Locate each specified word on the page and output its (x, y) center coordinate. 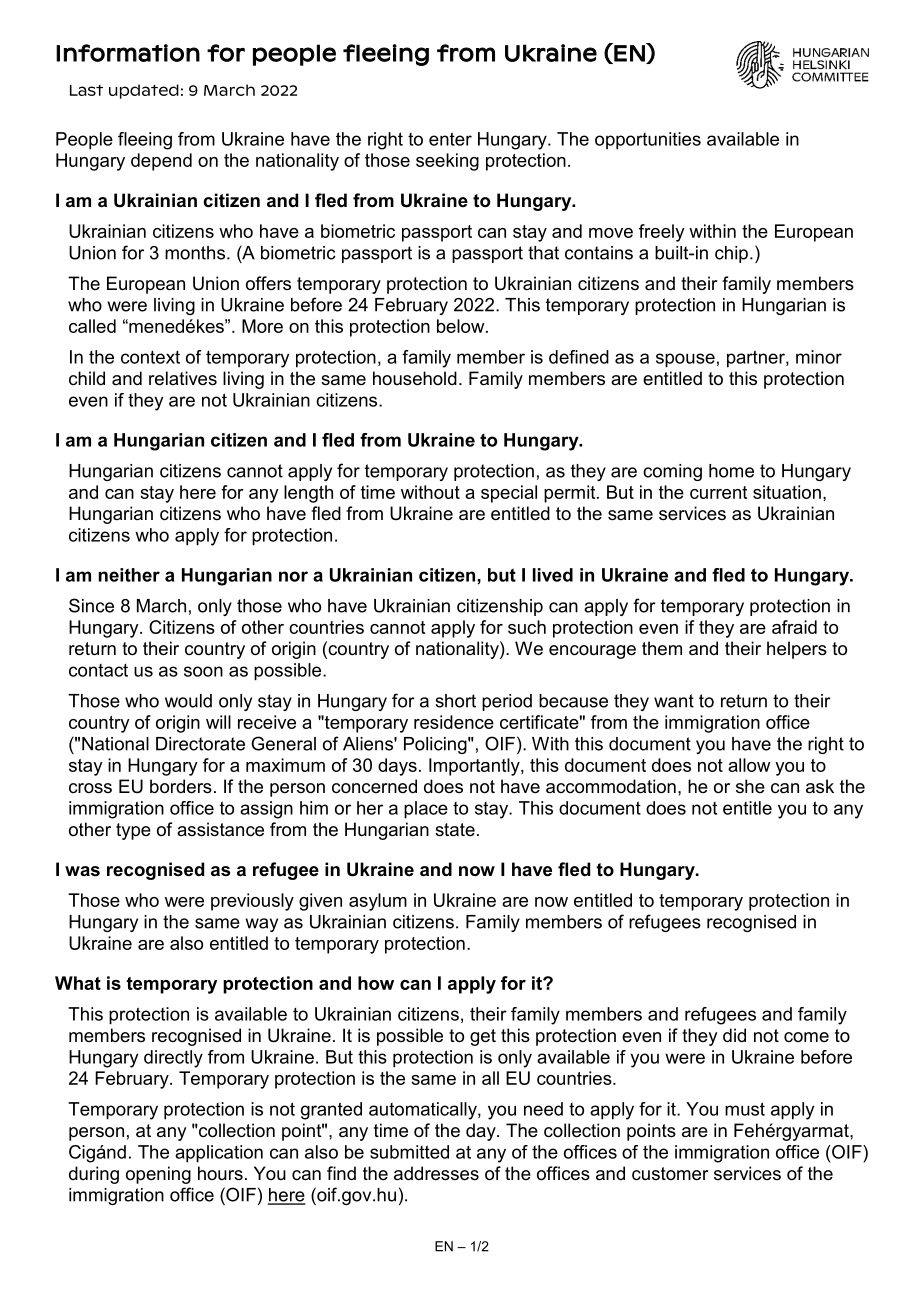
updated (144, 91)
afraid (794, 627)
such (527, 627)
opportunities (648, 141)
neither (129, 575)
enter (450, 139)
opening (158, 1175)
